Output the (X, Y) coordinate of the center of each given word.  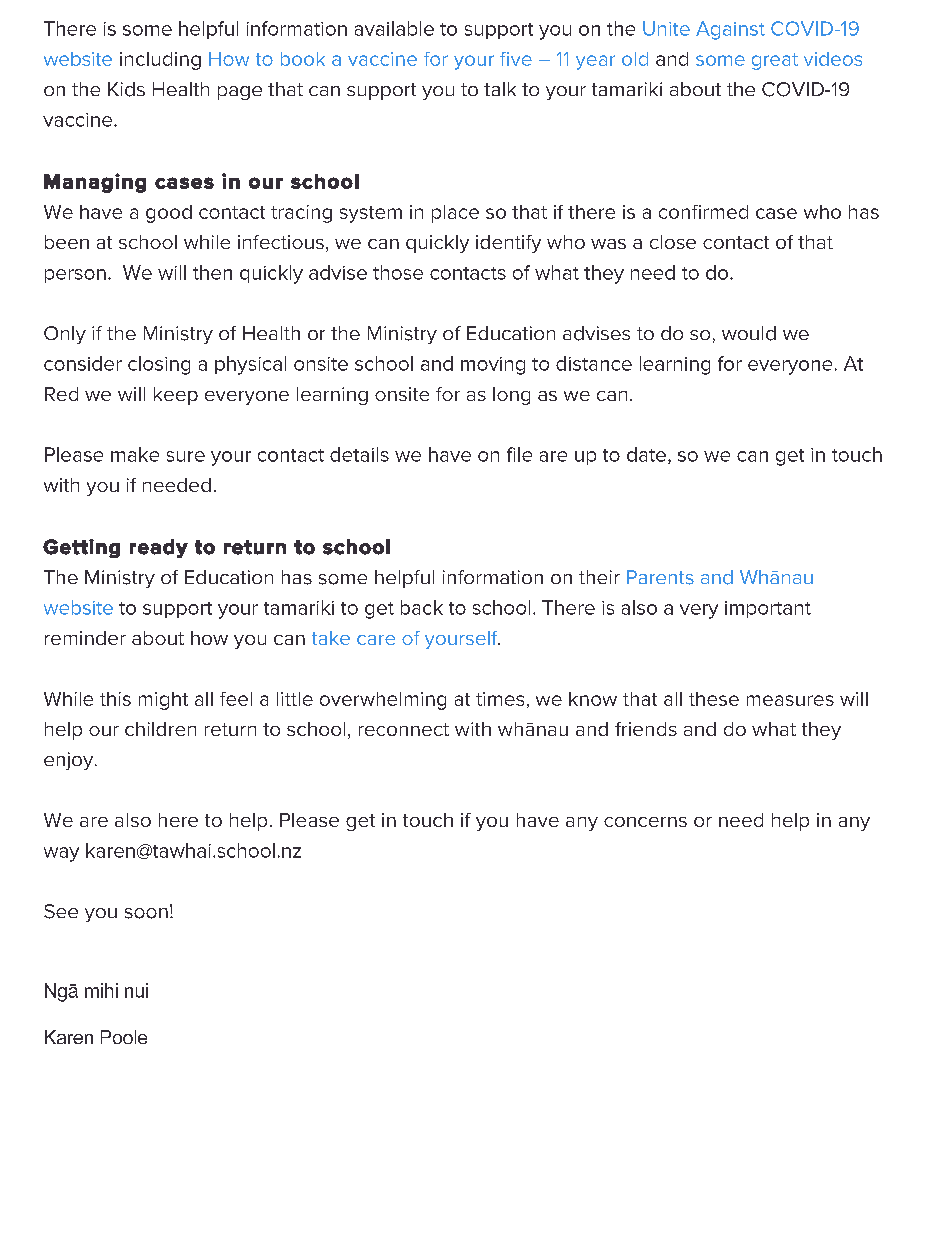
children (160, 729)
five (516, 59)
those (398, 272)
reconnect (404, 729)
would (749, 333)
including (160, 61)
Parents (660, 577)
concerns (645, 822)
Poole (124, 1037)
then (212, 272)
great (775, 61)
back (422, 607)
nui (136, 990)
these (714, 699)
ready (159, 548)
